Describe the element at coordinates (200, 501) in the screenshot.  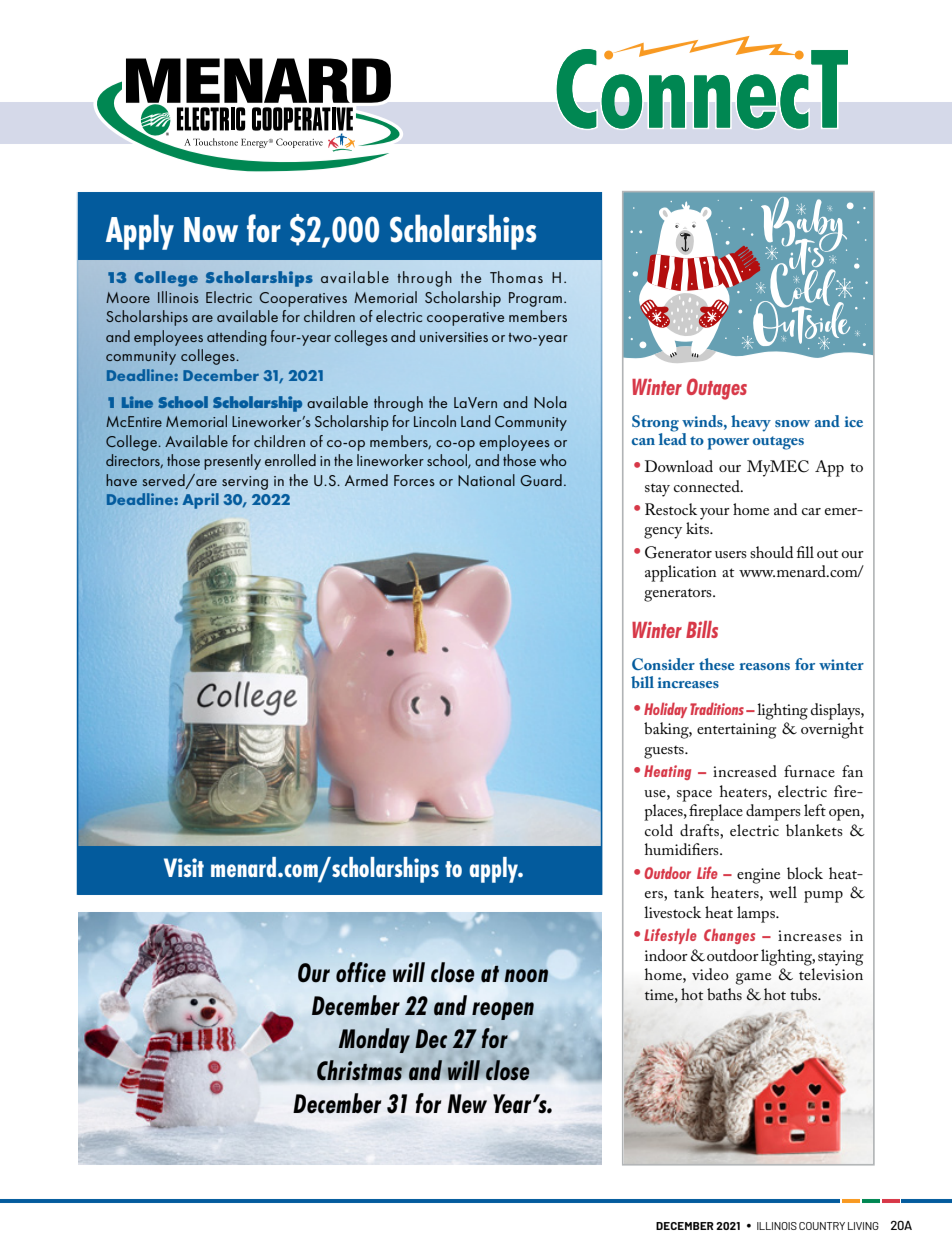
I see `April` at that location.
